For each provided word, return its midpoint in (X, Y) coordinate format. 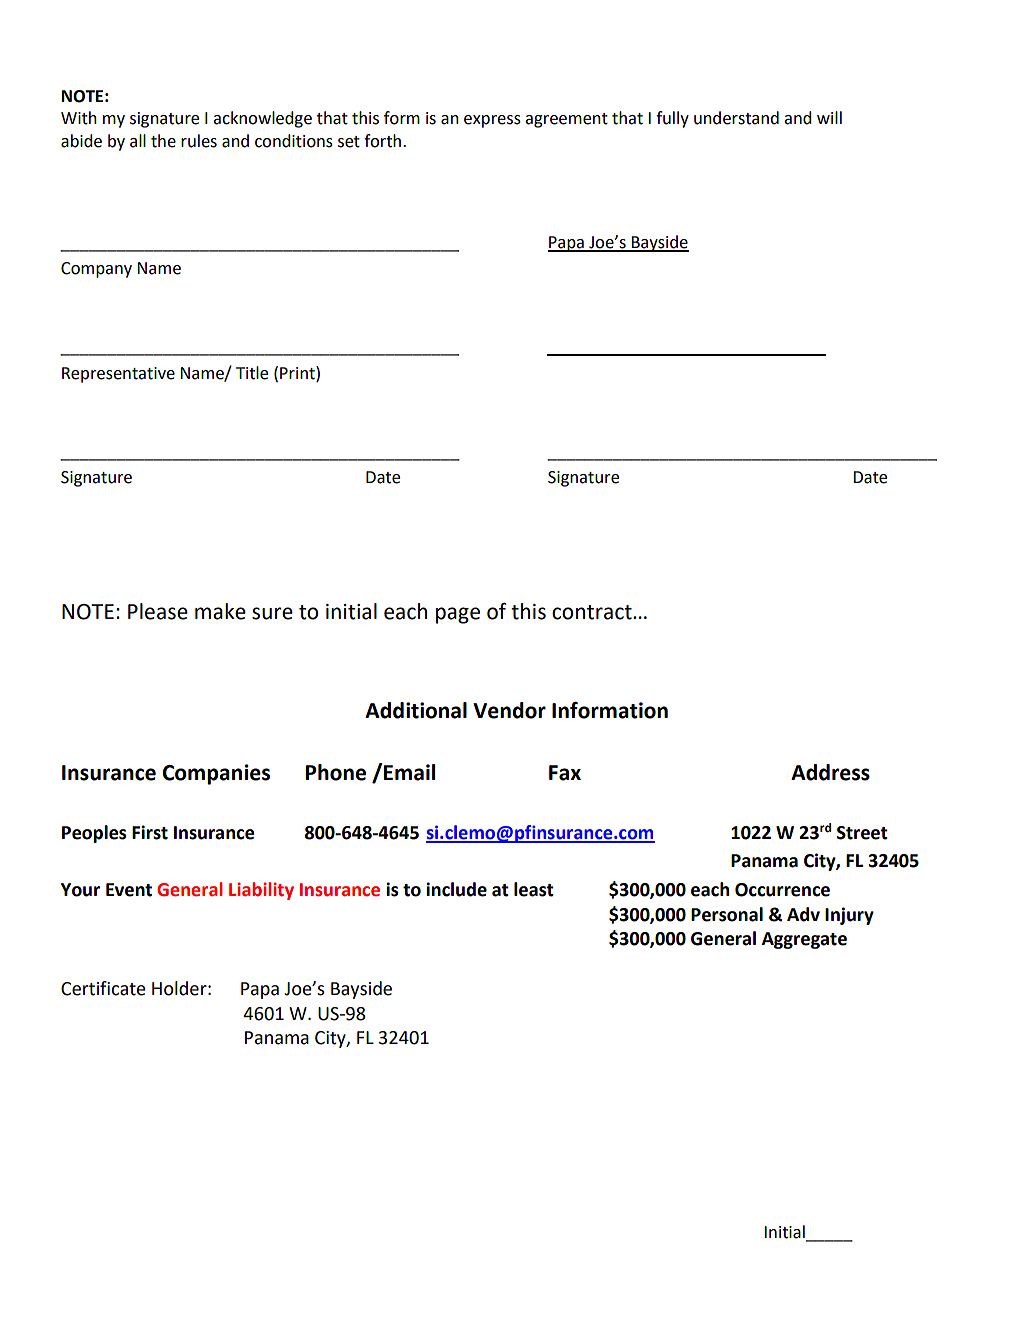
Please (158, 611)
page (458, 615)
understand (736, 118)
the (163, 141)
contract (593, 612)
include (456, 889)
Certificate (103, 988)
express (492, 121)
